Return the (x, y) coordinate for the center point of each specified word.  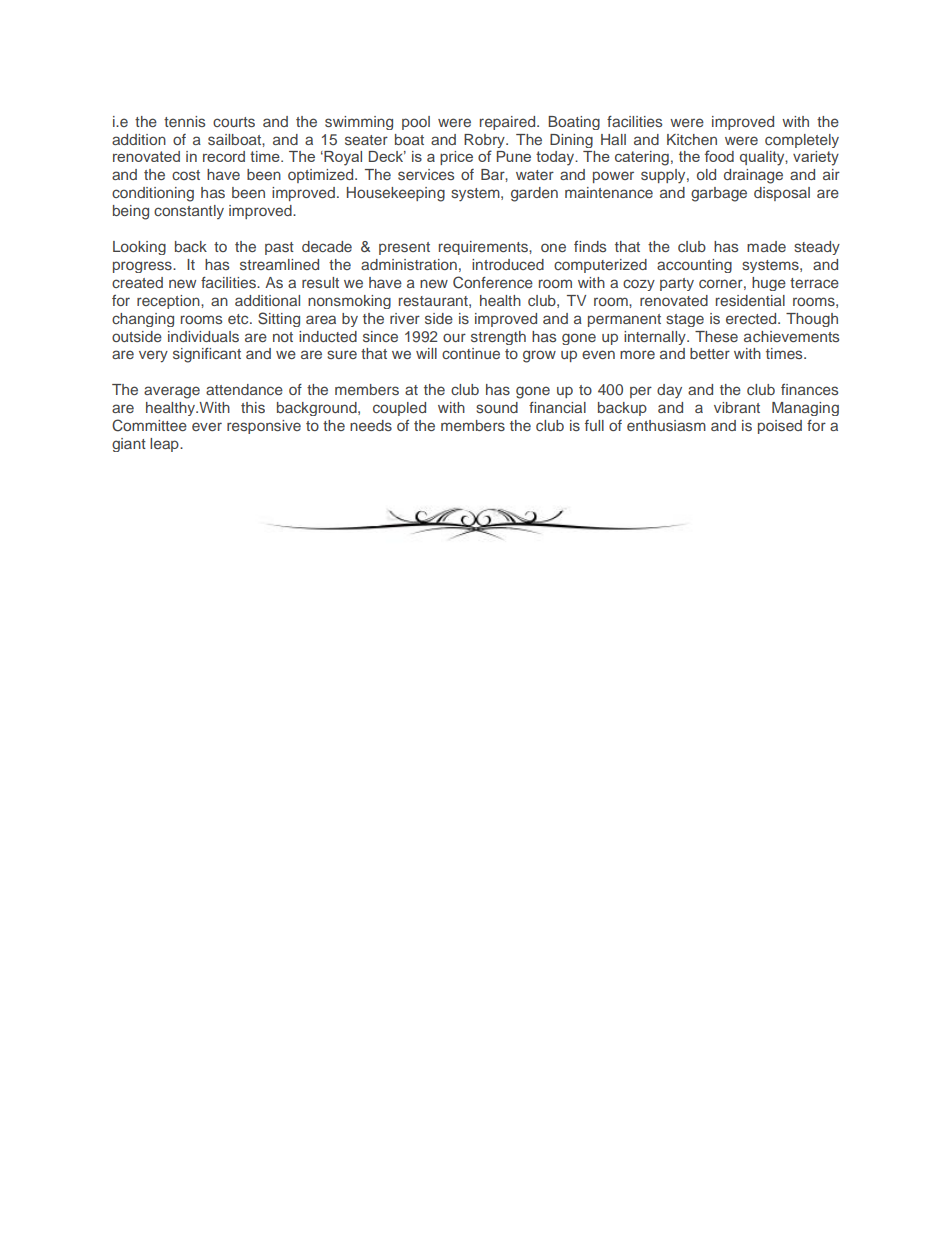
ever (207, 426)
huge (769, 284)
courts (234, 122)
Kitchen (692, 139)
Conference (493, 282)
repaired (509, 123)
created (137, 282)
